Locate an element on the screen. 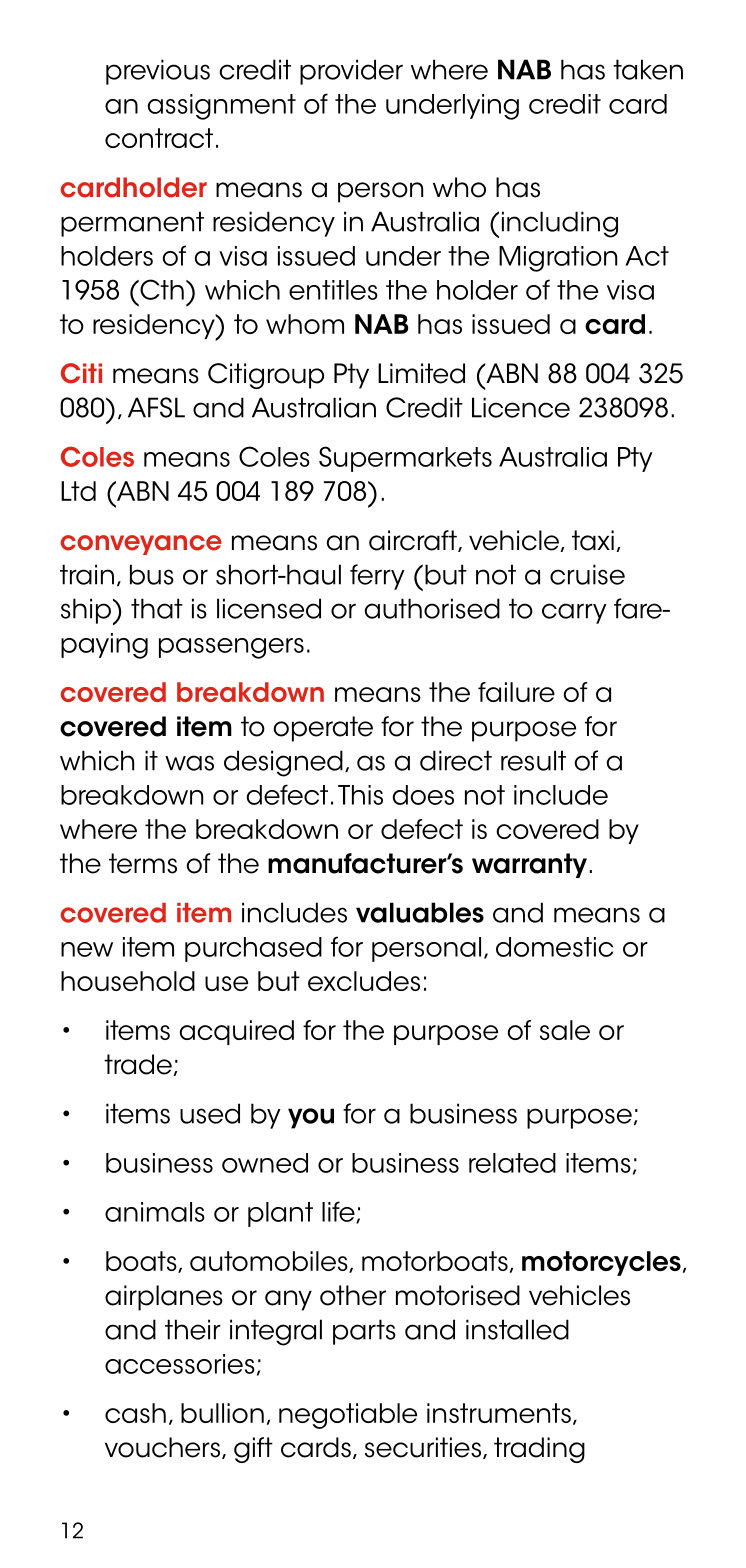 The width and height of the screenshot is (746, 1568). taken is located at coordinates (648, 69).
